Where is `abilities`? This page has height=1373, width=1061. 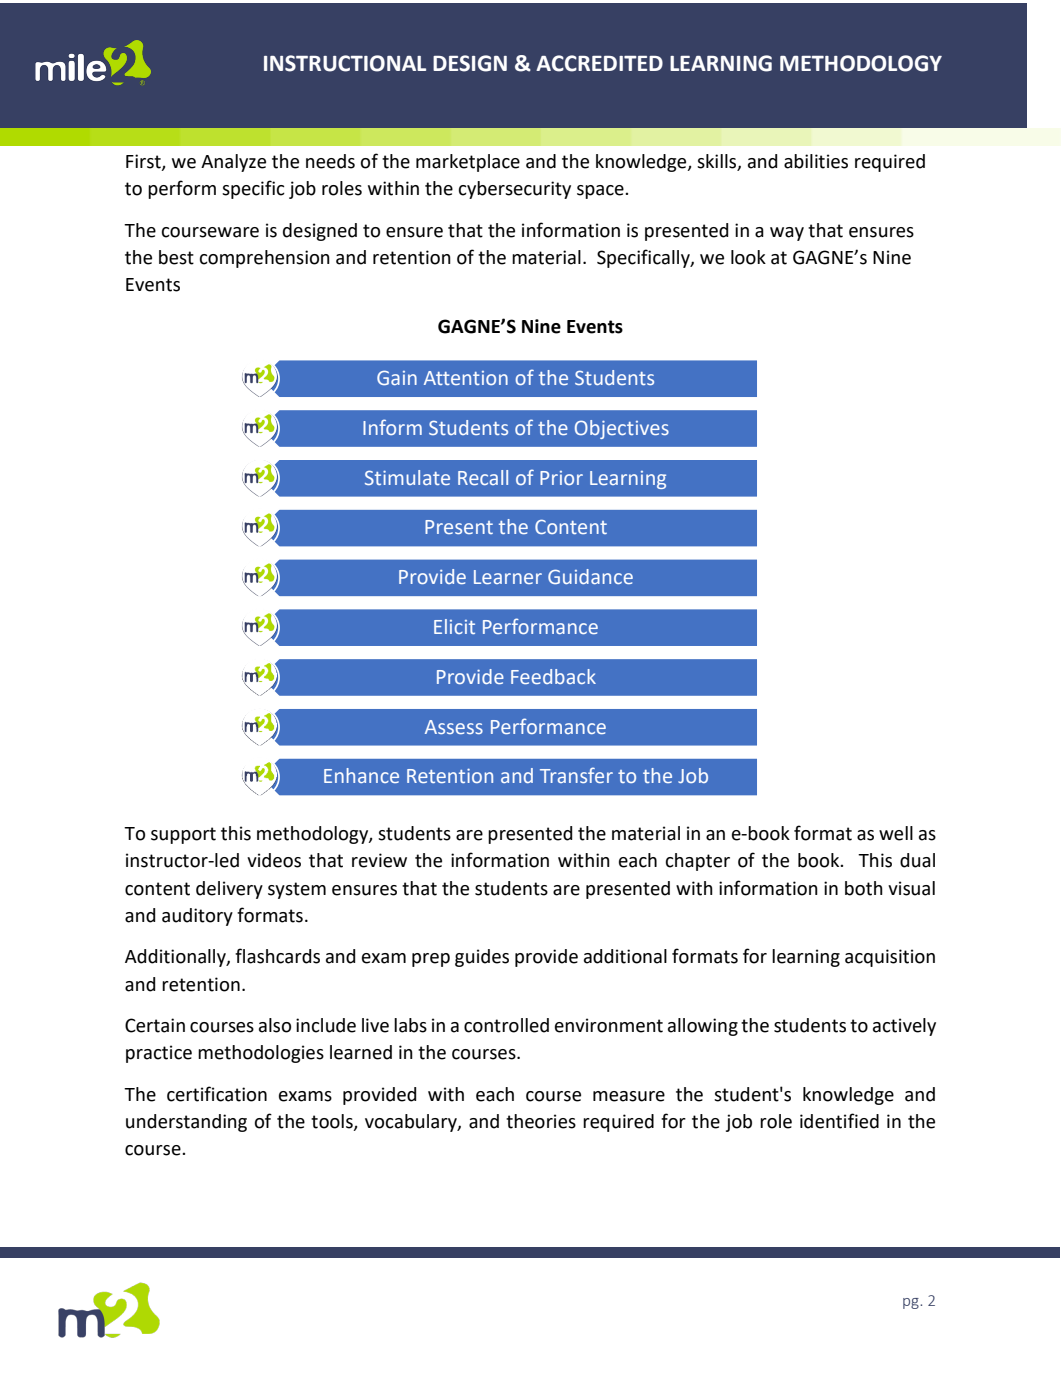
abilities is located at coordinates (816, 161).
